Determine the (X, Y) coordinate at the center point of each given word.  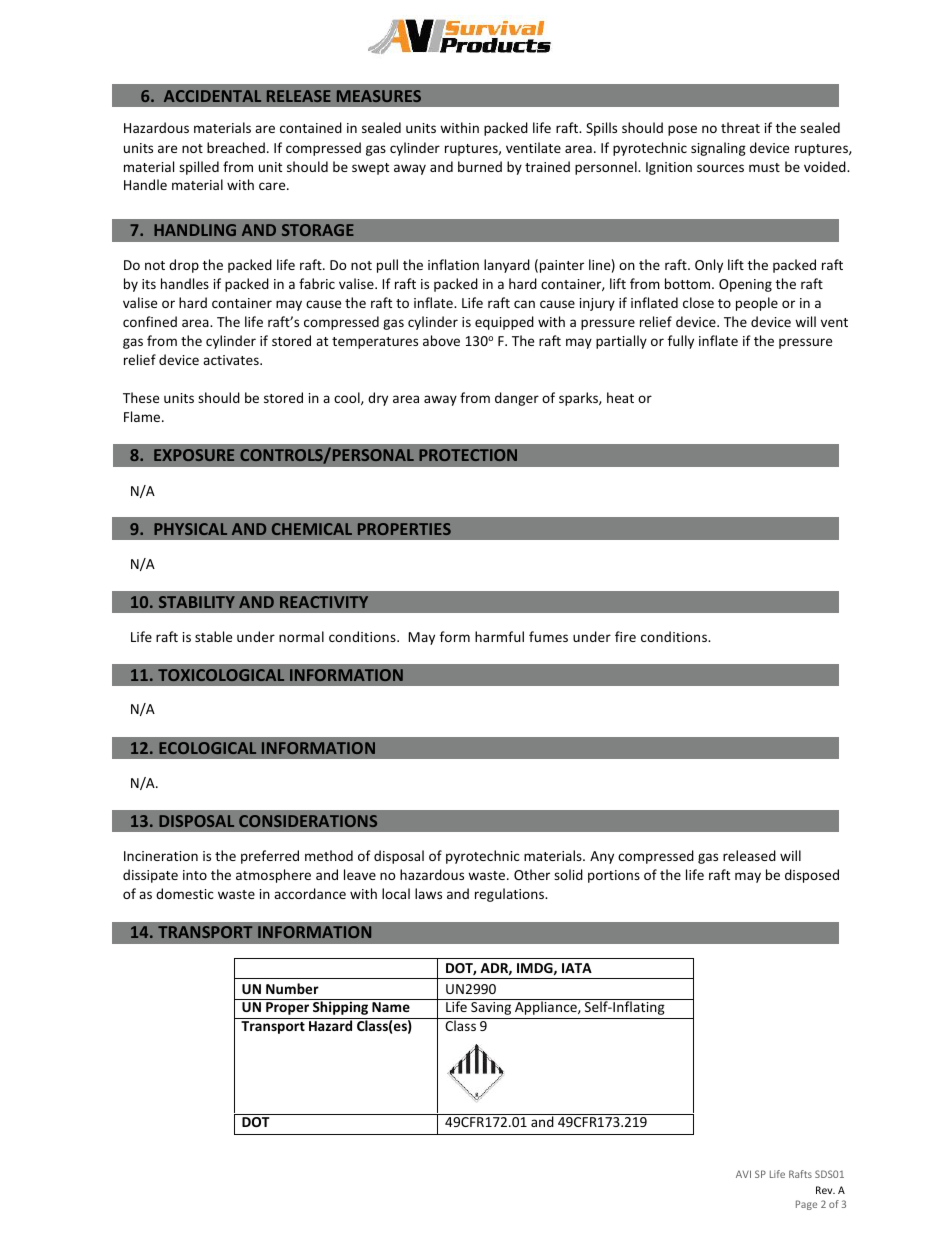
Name (391, 1007)
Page (806, 1205)
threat (740, 127)
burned (480, 166)
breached (236, 147)
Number (292, 988)
